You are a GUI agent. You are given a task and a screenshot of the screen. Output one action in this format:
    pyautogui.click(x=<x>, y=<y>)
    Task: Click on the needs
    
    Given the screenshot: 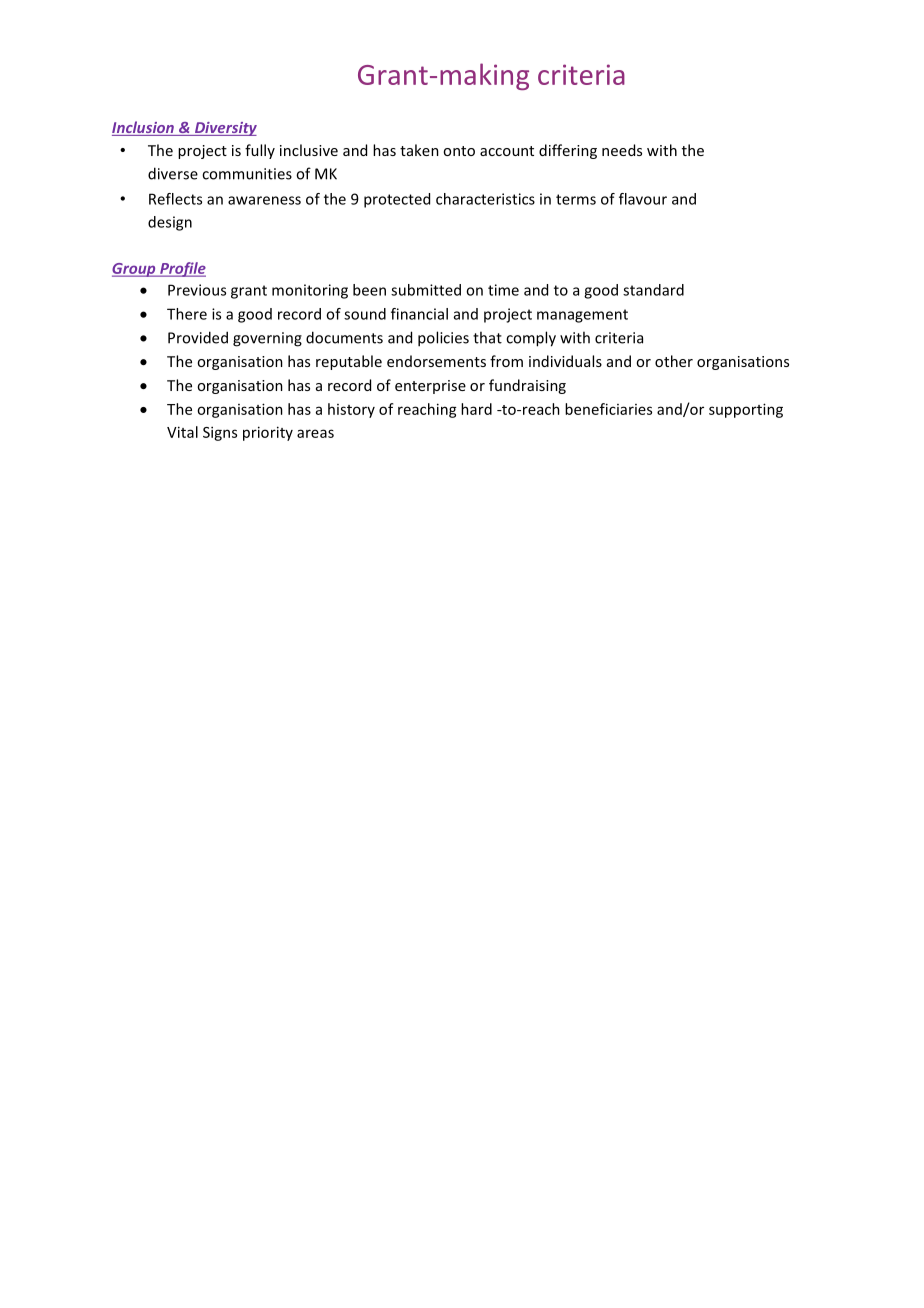 What is the action you would take?
    pyautogui.click(x=622, y=150)
